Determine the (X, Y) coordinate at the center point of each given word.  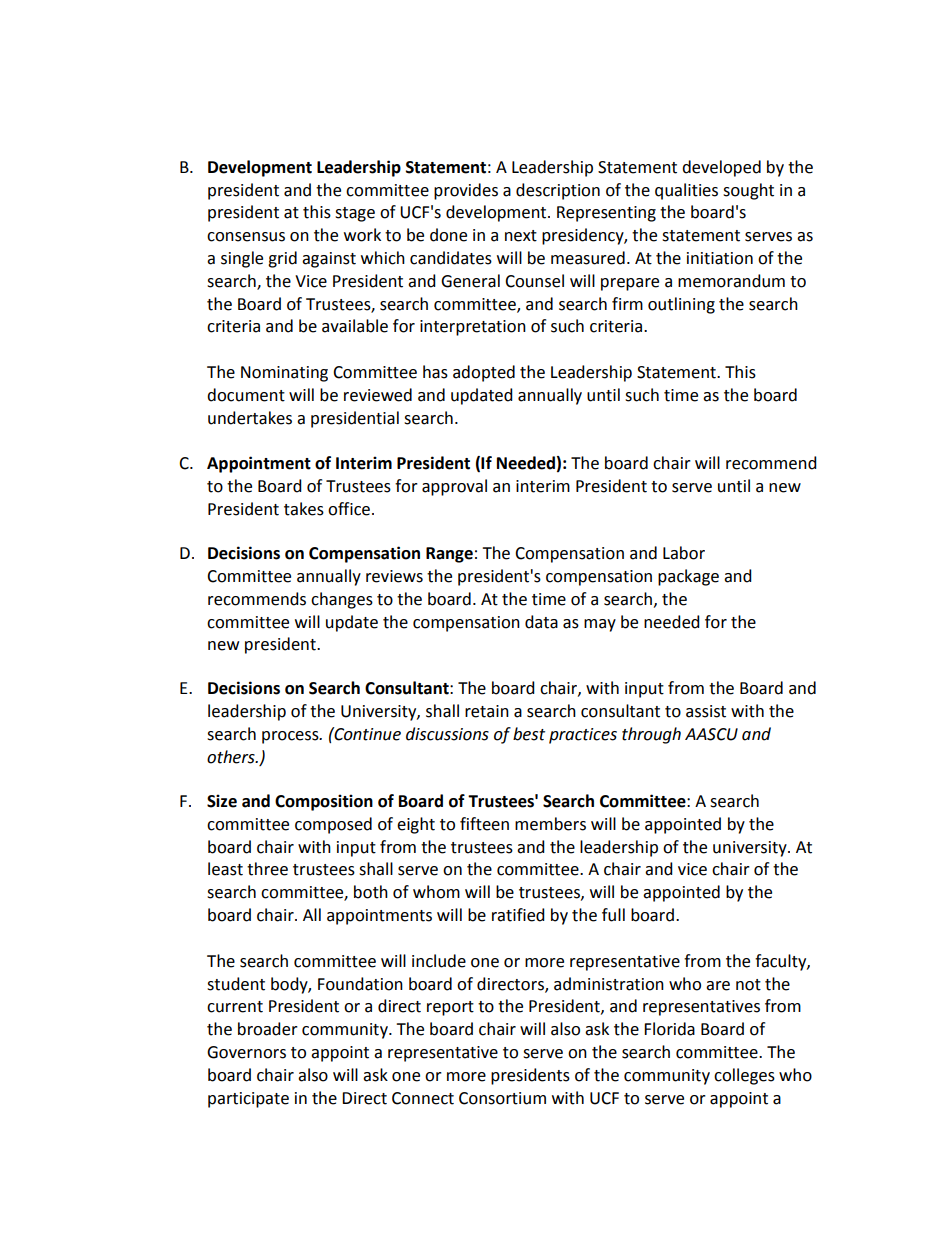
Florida (669, 1029)
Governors (246, 1052)
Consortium (502, 1098)
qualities (686, 191)
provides (466, 191)
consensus (246, 237)
